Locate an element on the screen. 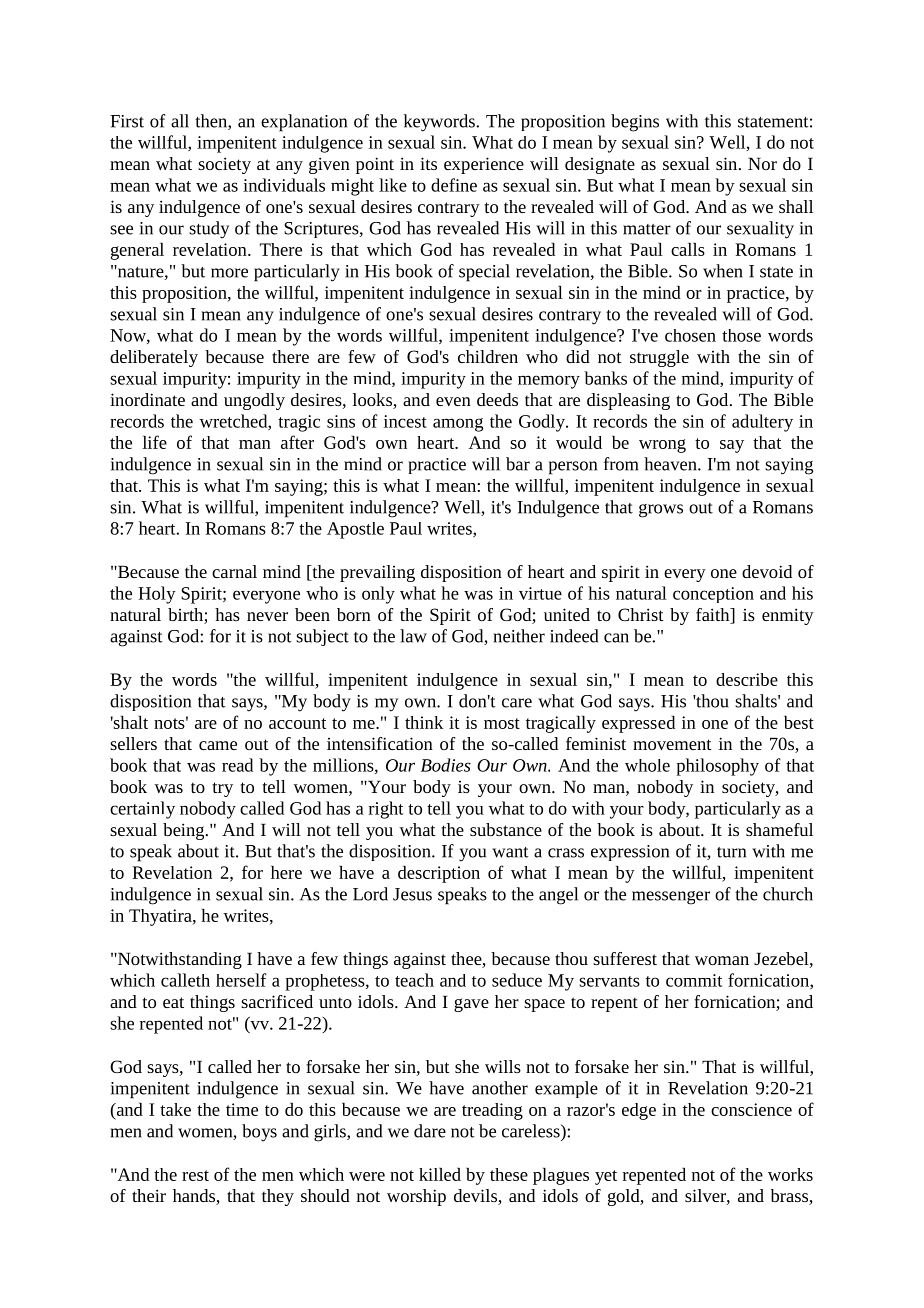 This screenshot has width=924, height=1308. their is located at coordinates (149, 1195).
